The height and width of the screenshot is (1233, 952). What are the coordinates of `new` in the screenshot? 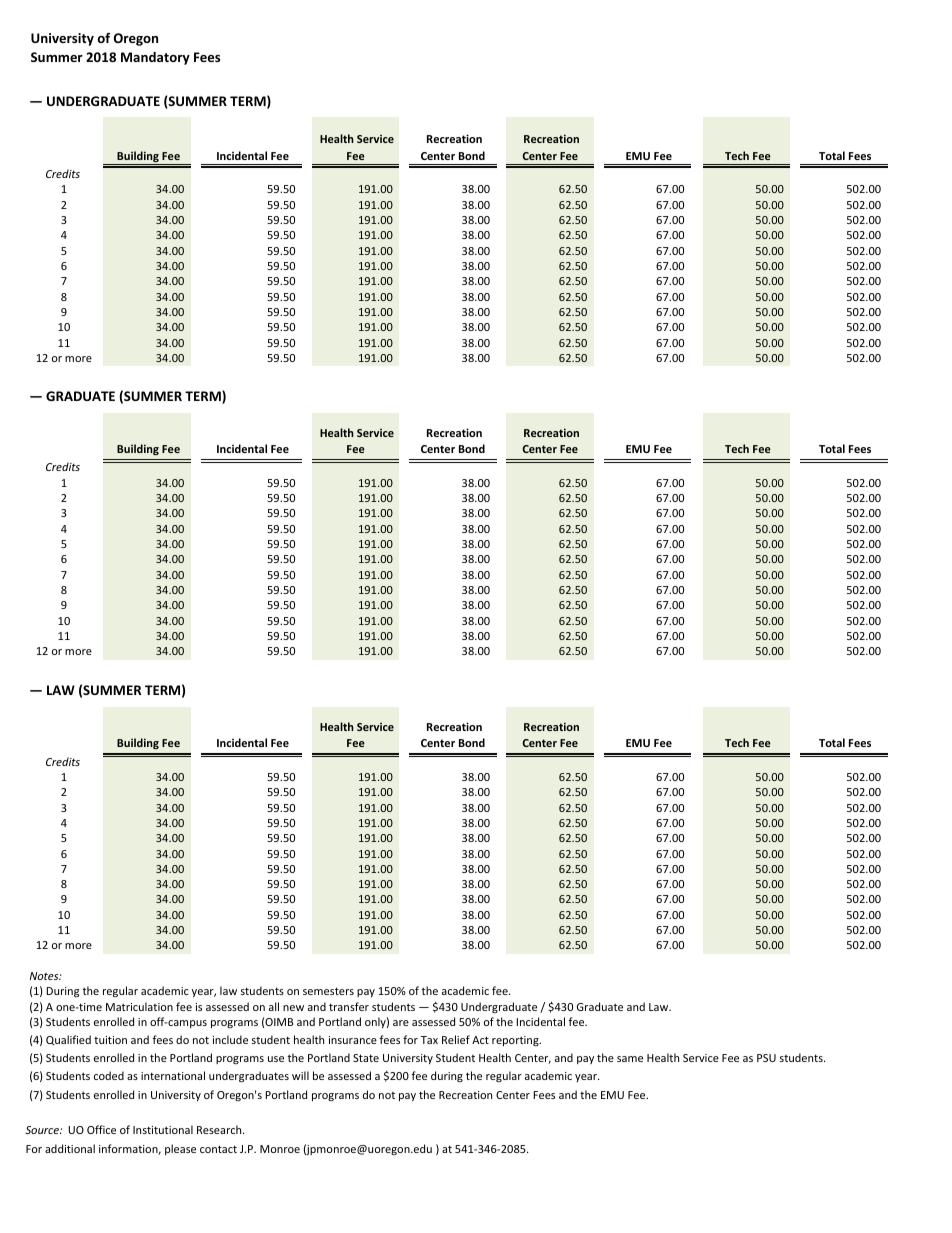 It's located at (293, 1008).
